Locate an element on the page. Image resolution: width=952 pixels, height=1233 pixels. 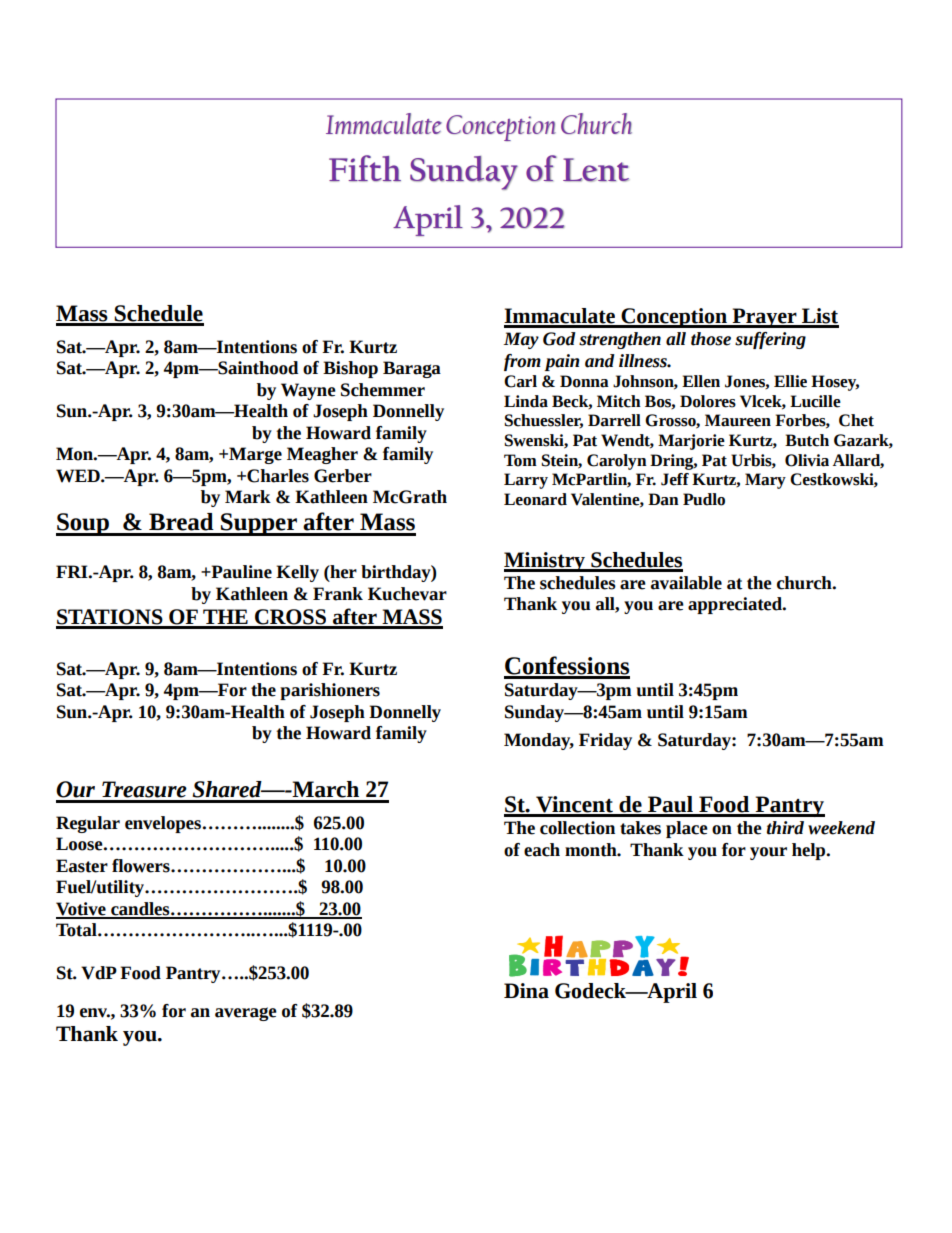
Tom is located at coordinates (520, 460).
